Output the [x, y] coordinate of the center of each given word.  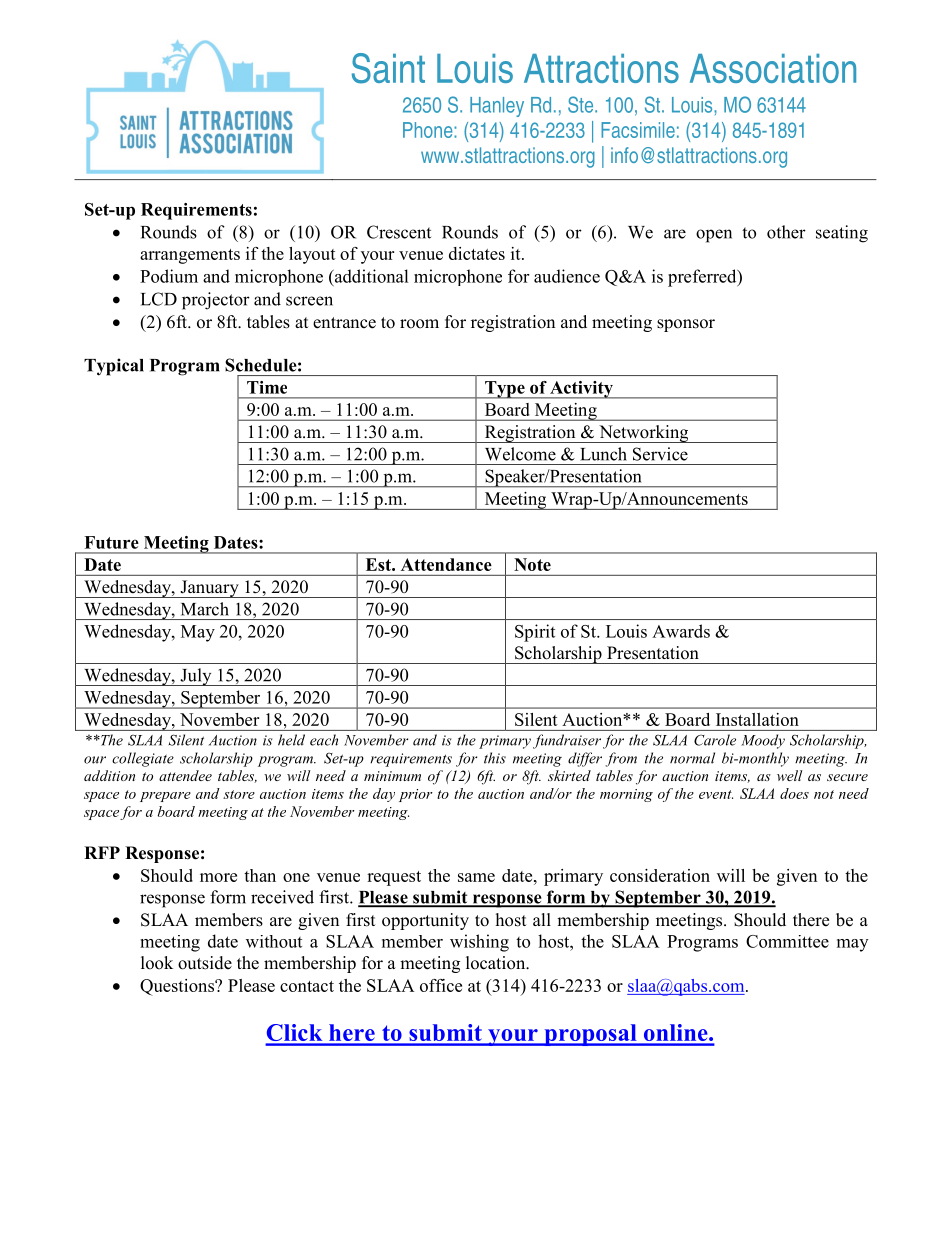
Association [773, 68]
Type [505, 390]
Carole [715, 740]
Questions [178, 987]
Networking [644, 434]
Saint [388, 68]
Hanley [497, 107]
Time [267, 387]
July [196, 677]
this [495, 758]
